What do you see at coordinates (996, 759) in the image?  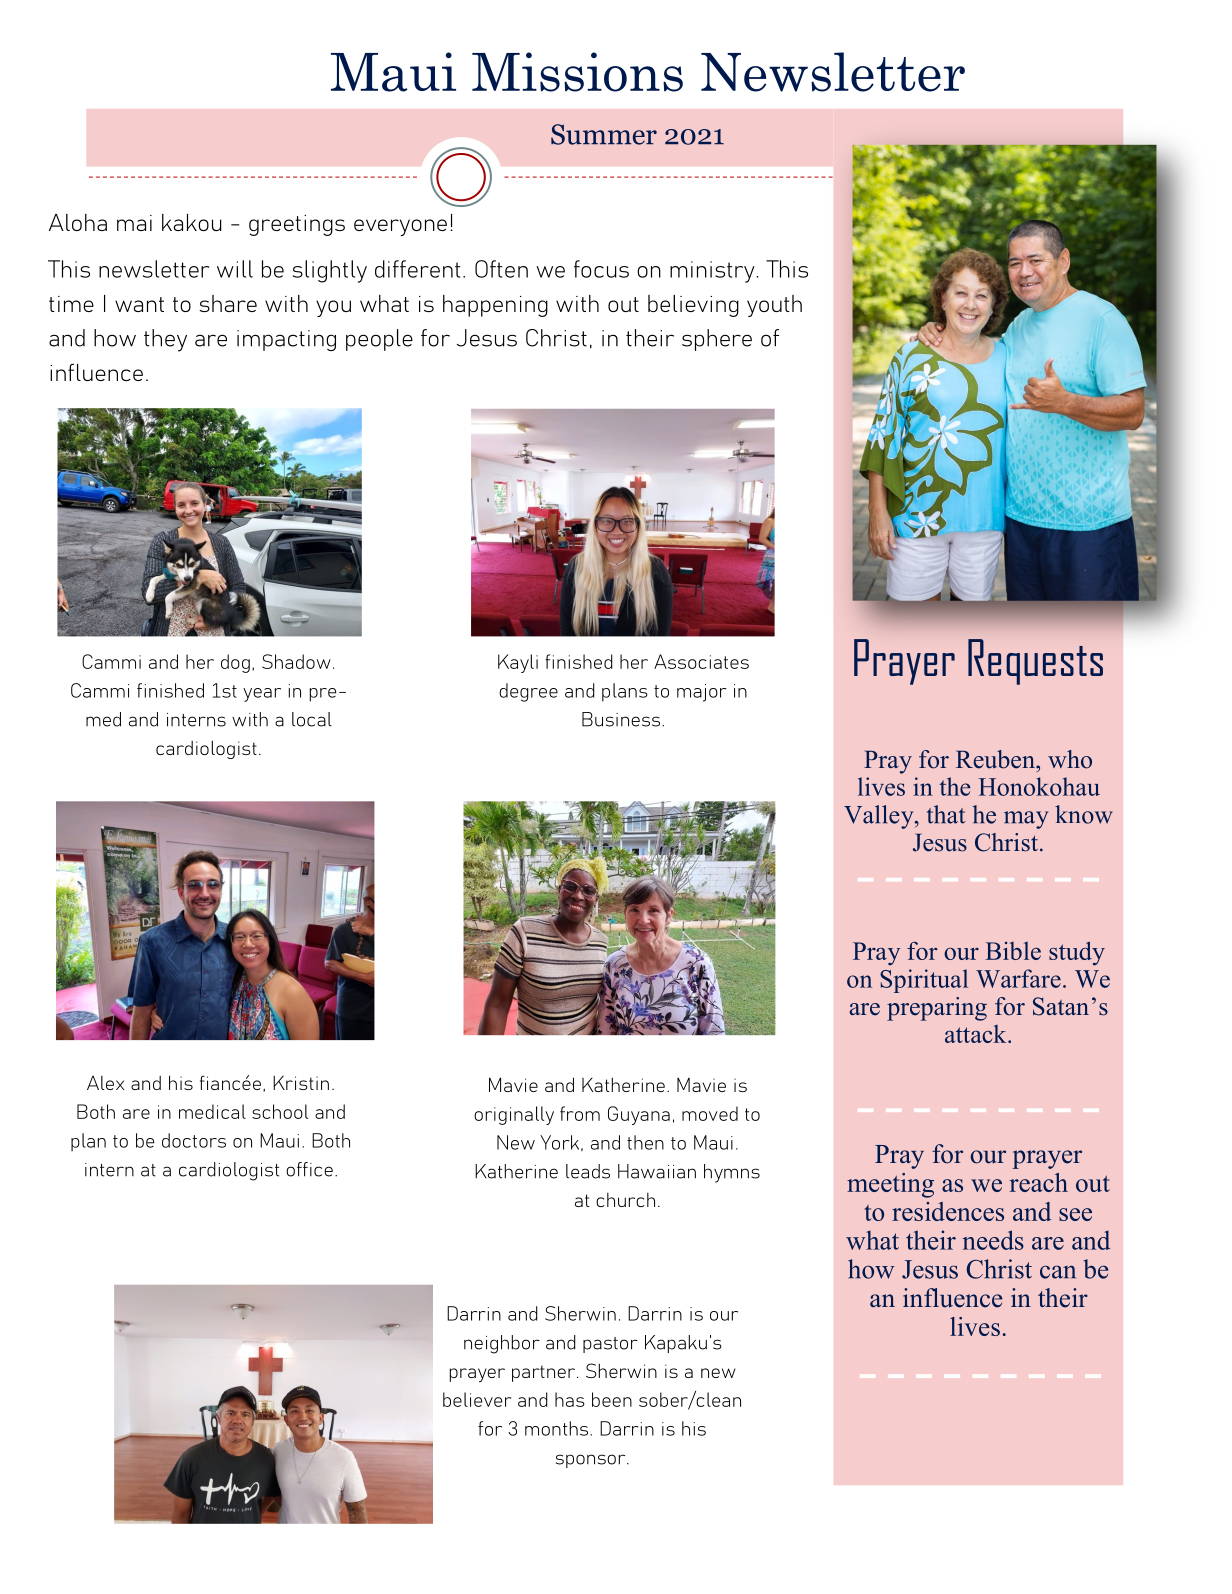 I see `Reuben` at bounding box center [996, 759].
